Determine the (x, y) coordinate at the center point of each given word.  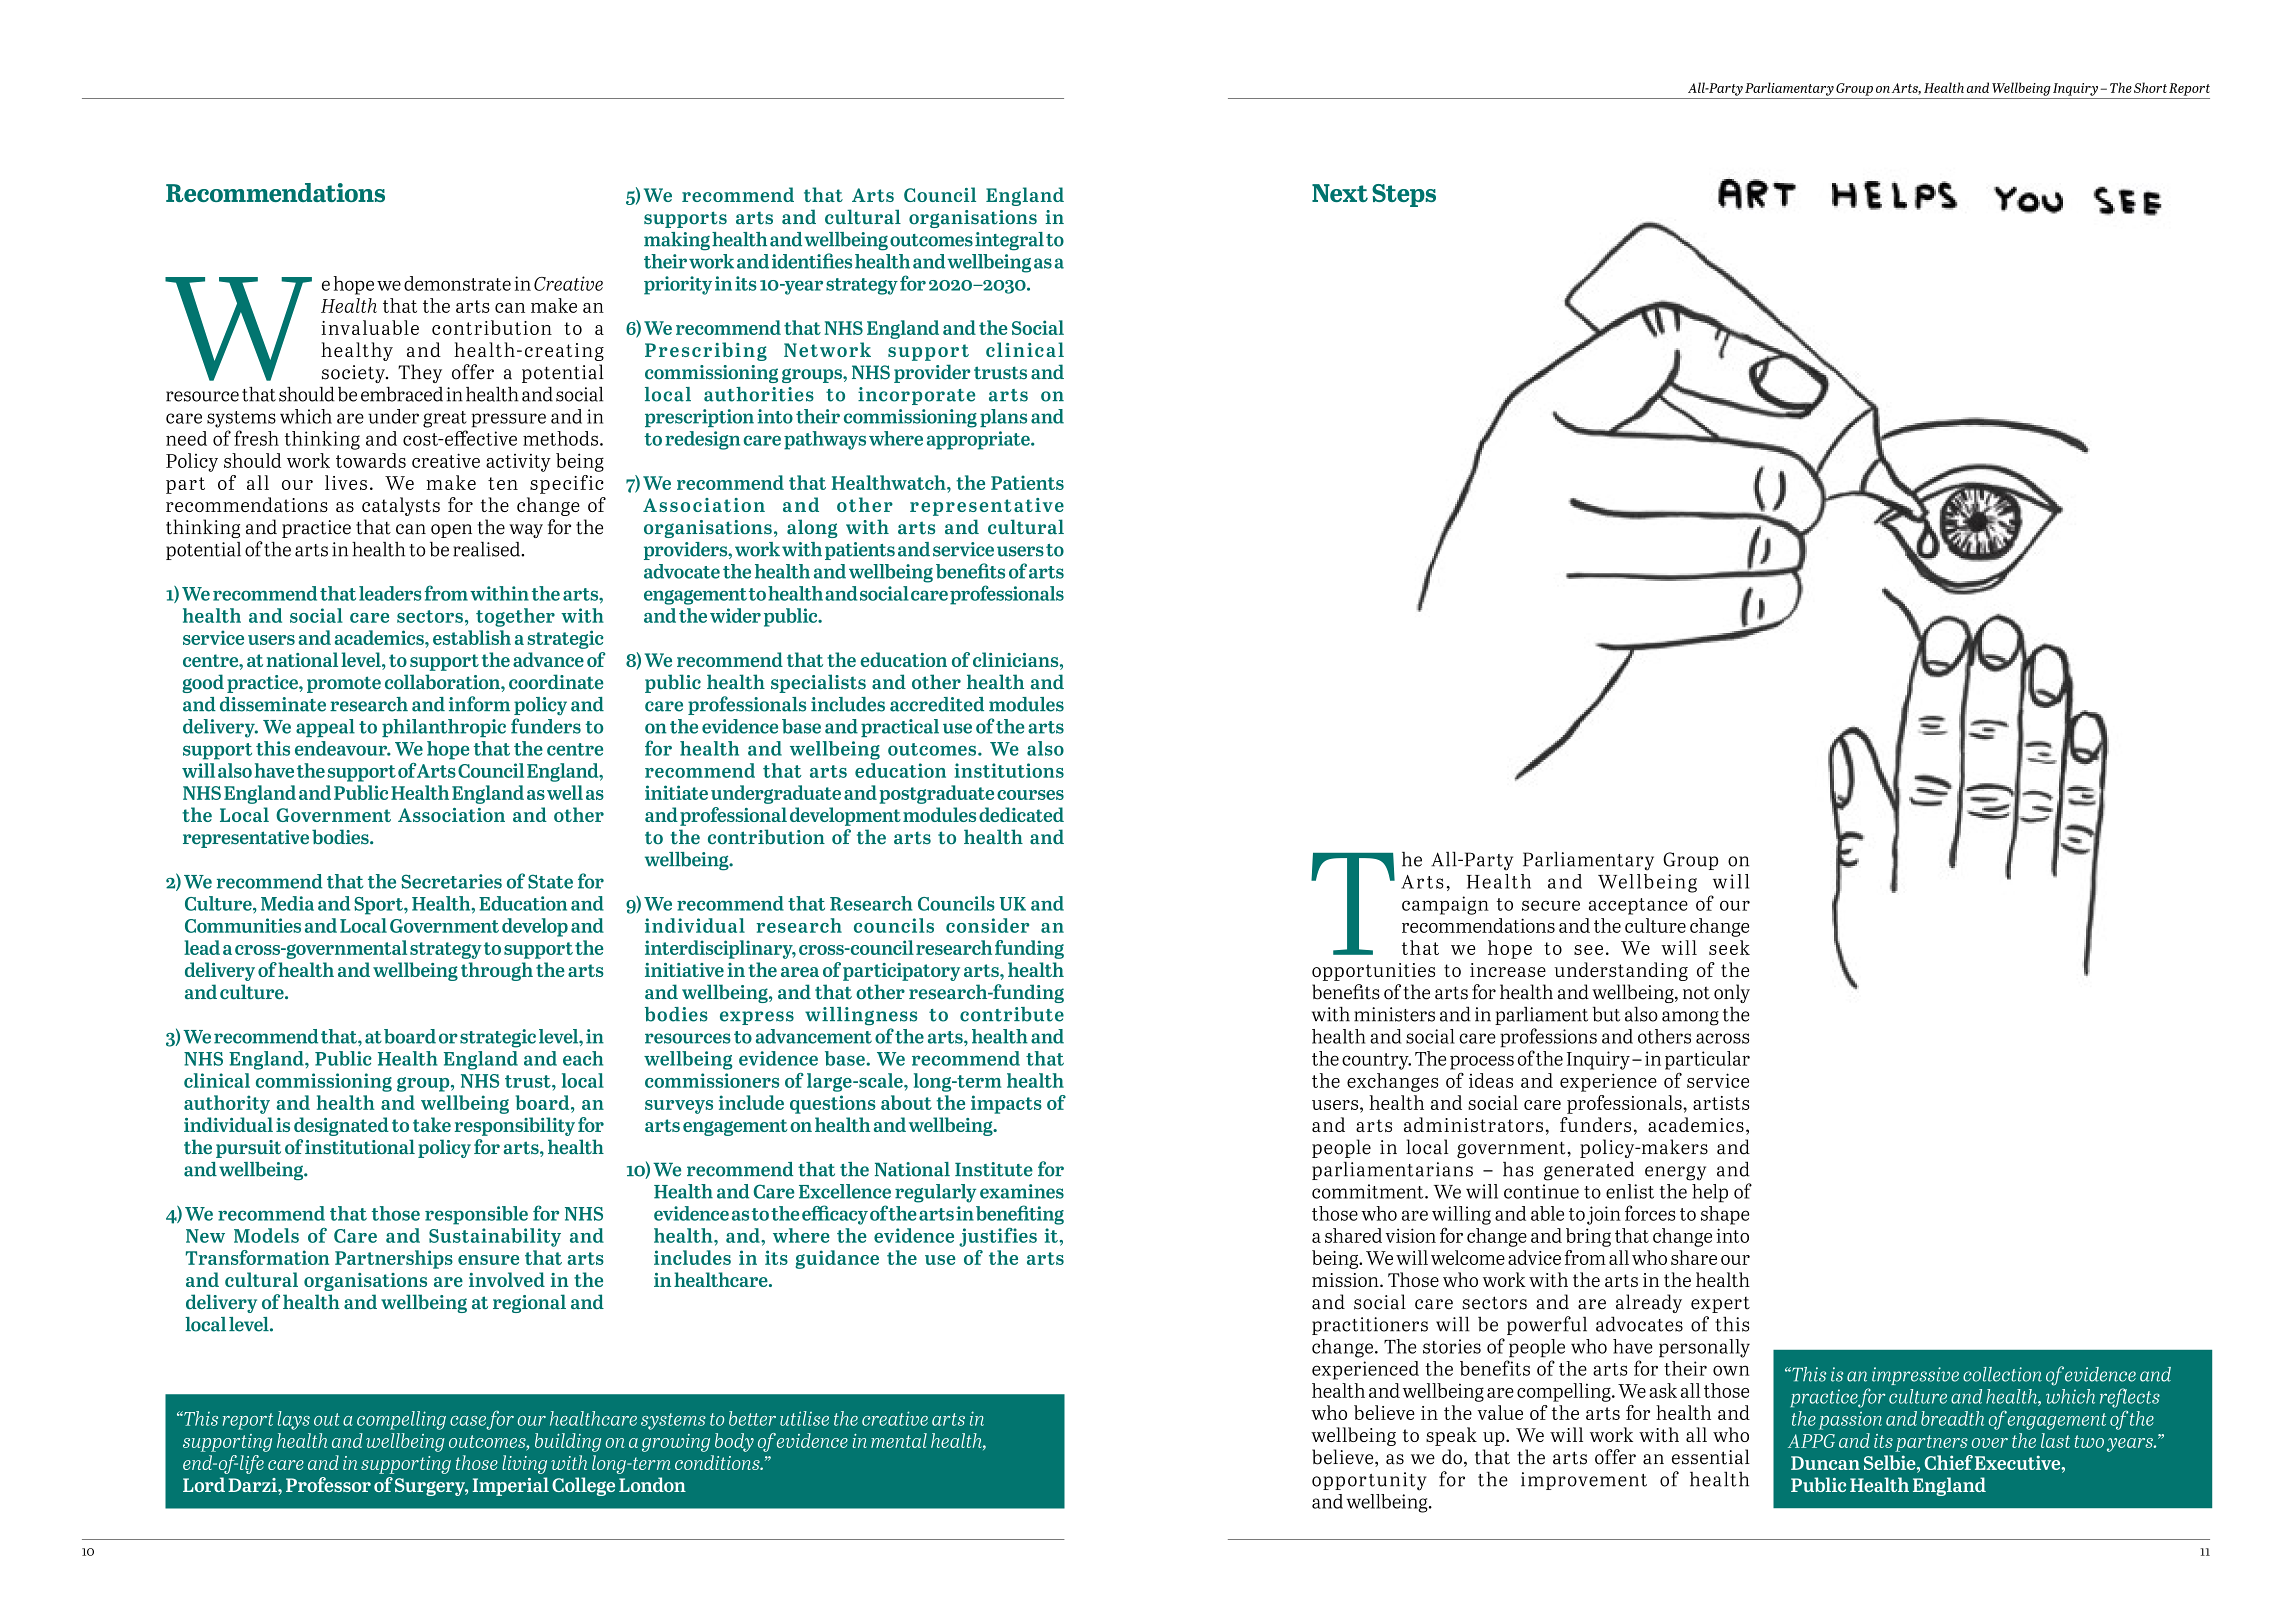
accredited (937, 704)
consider (987, 925)
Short (2150, 87)
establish (472, 637)
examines (1022, 1191)
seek (1729, 947)
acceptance (1638, 906)
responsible (476, 1215)
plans (1003, 418)
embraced (402, 394)
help (1710, 1193)
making (677, 241)
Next (1340, 193)
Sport (379, 906)
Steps (1404, 195)
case (468, 1422)
